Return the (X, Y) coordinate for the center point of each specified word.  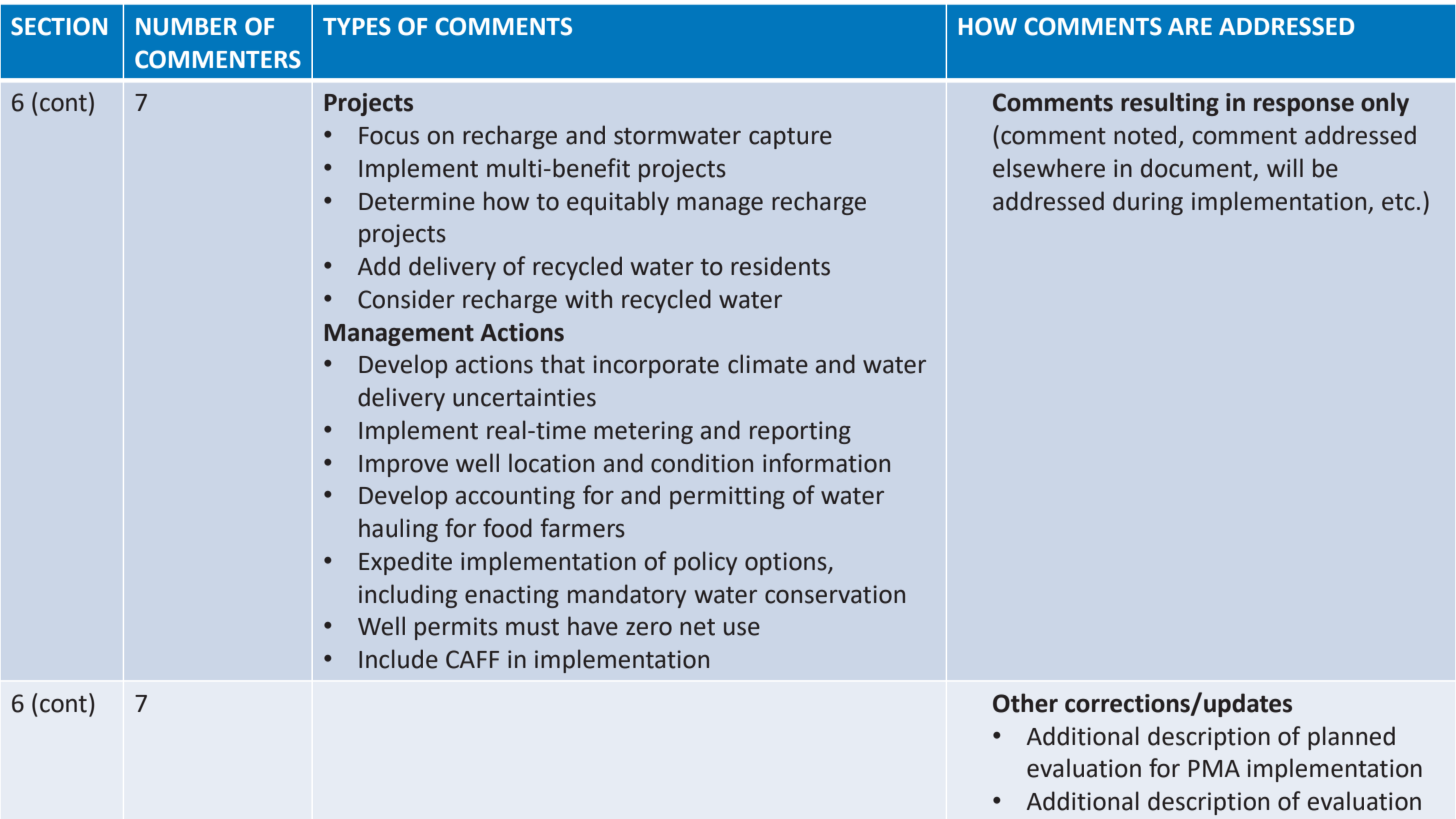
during (1148, 203)
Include (398, 659)
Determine (417, 201)
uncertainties (524, 397)
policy (705, 563)
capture (790, 138)
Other (1025, 703)
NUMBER (186, 27)
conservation (835, 594)
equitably (618, 203)
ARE (1190, 26)
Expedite (405, 563)
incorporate (656, 366)
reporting (800, 432)
